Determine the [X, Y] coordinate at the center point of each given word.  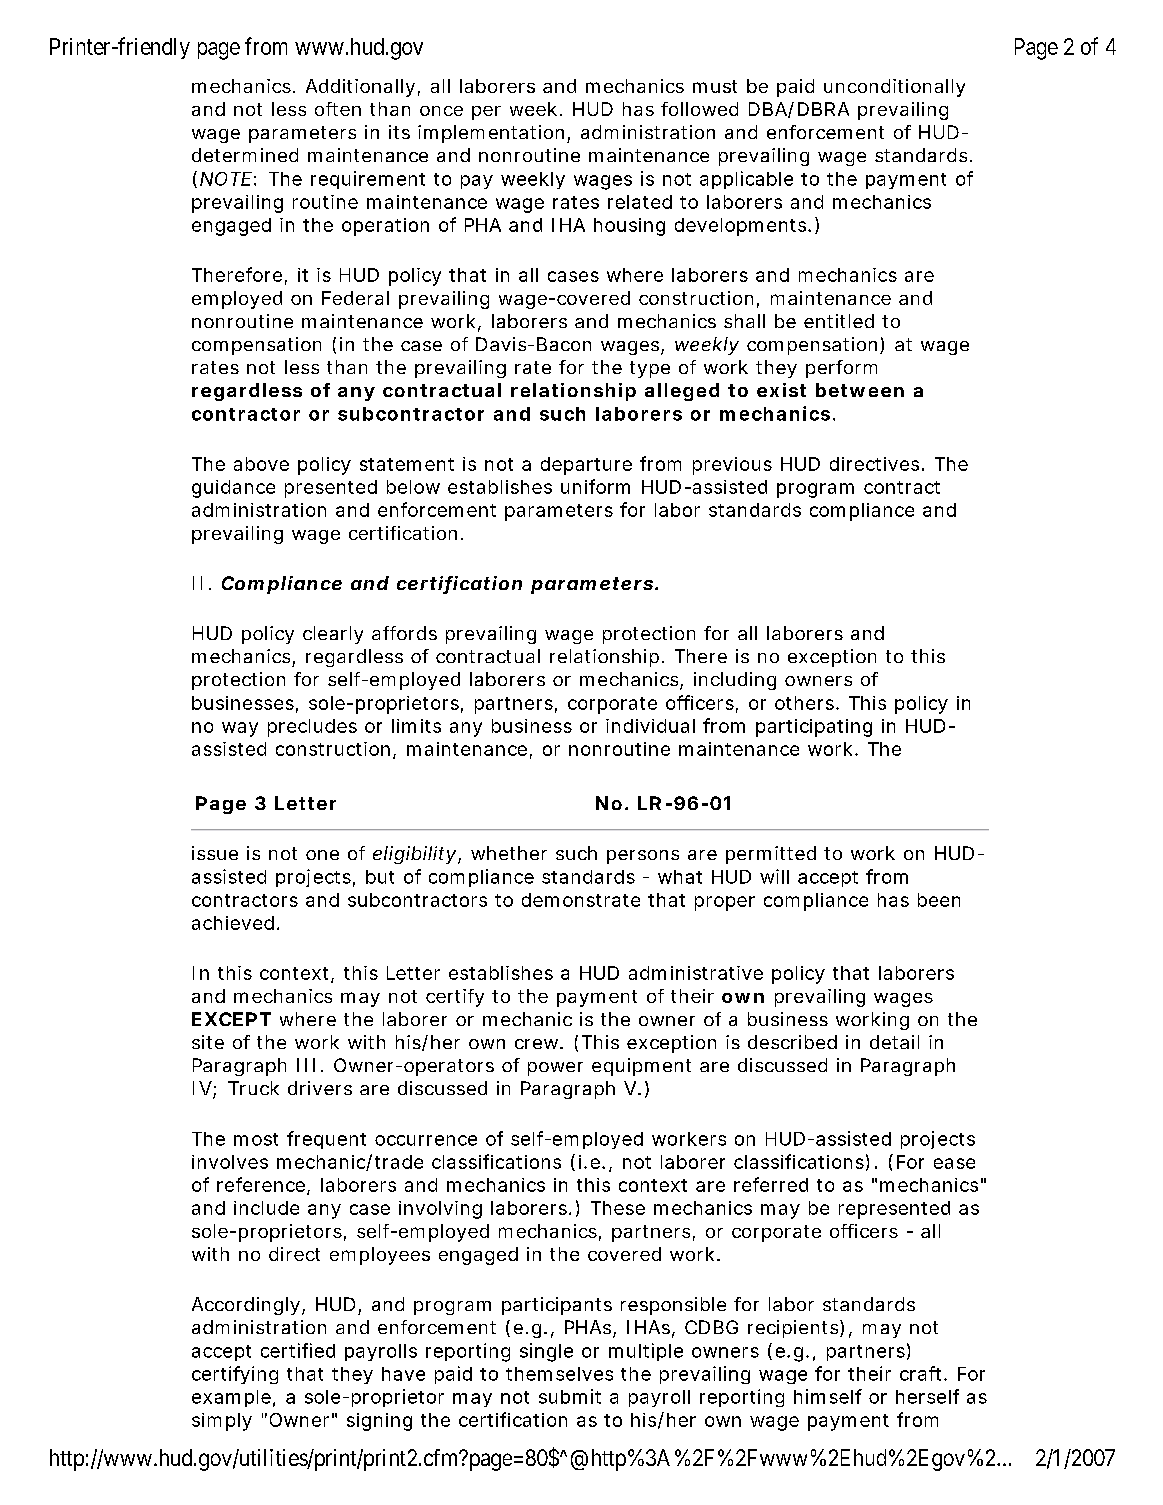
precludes [312, 728]
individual [650, 726]
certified [298, 1350]
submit [570, 1396]
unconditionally [894, 88]
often [338, 109]
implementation [491, 134]
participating [814, 728]
